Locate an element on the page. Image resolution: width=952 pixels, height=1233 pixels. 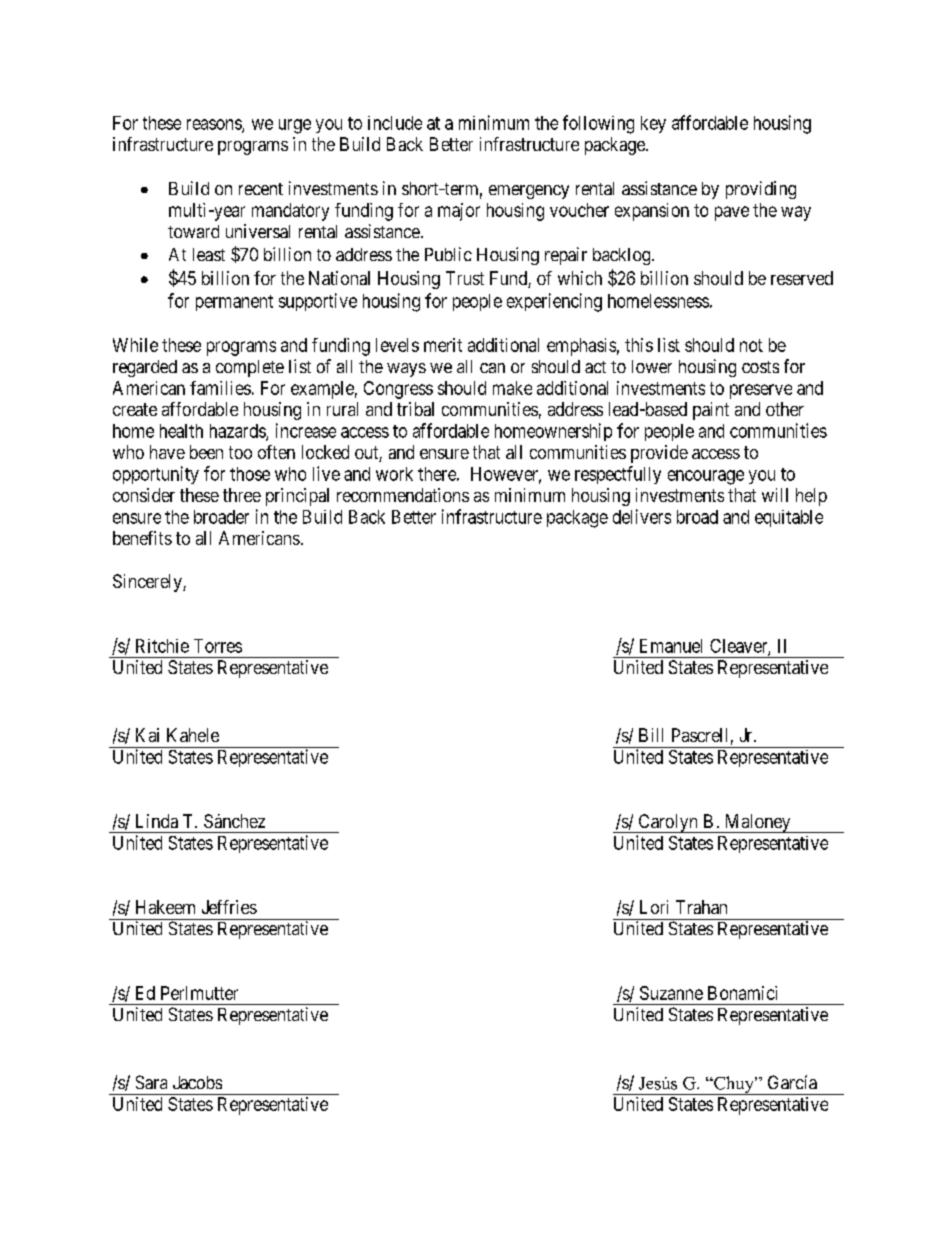
emergency is located at coordinates (529, 192).
